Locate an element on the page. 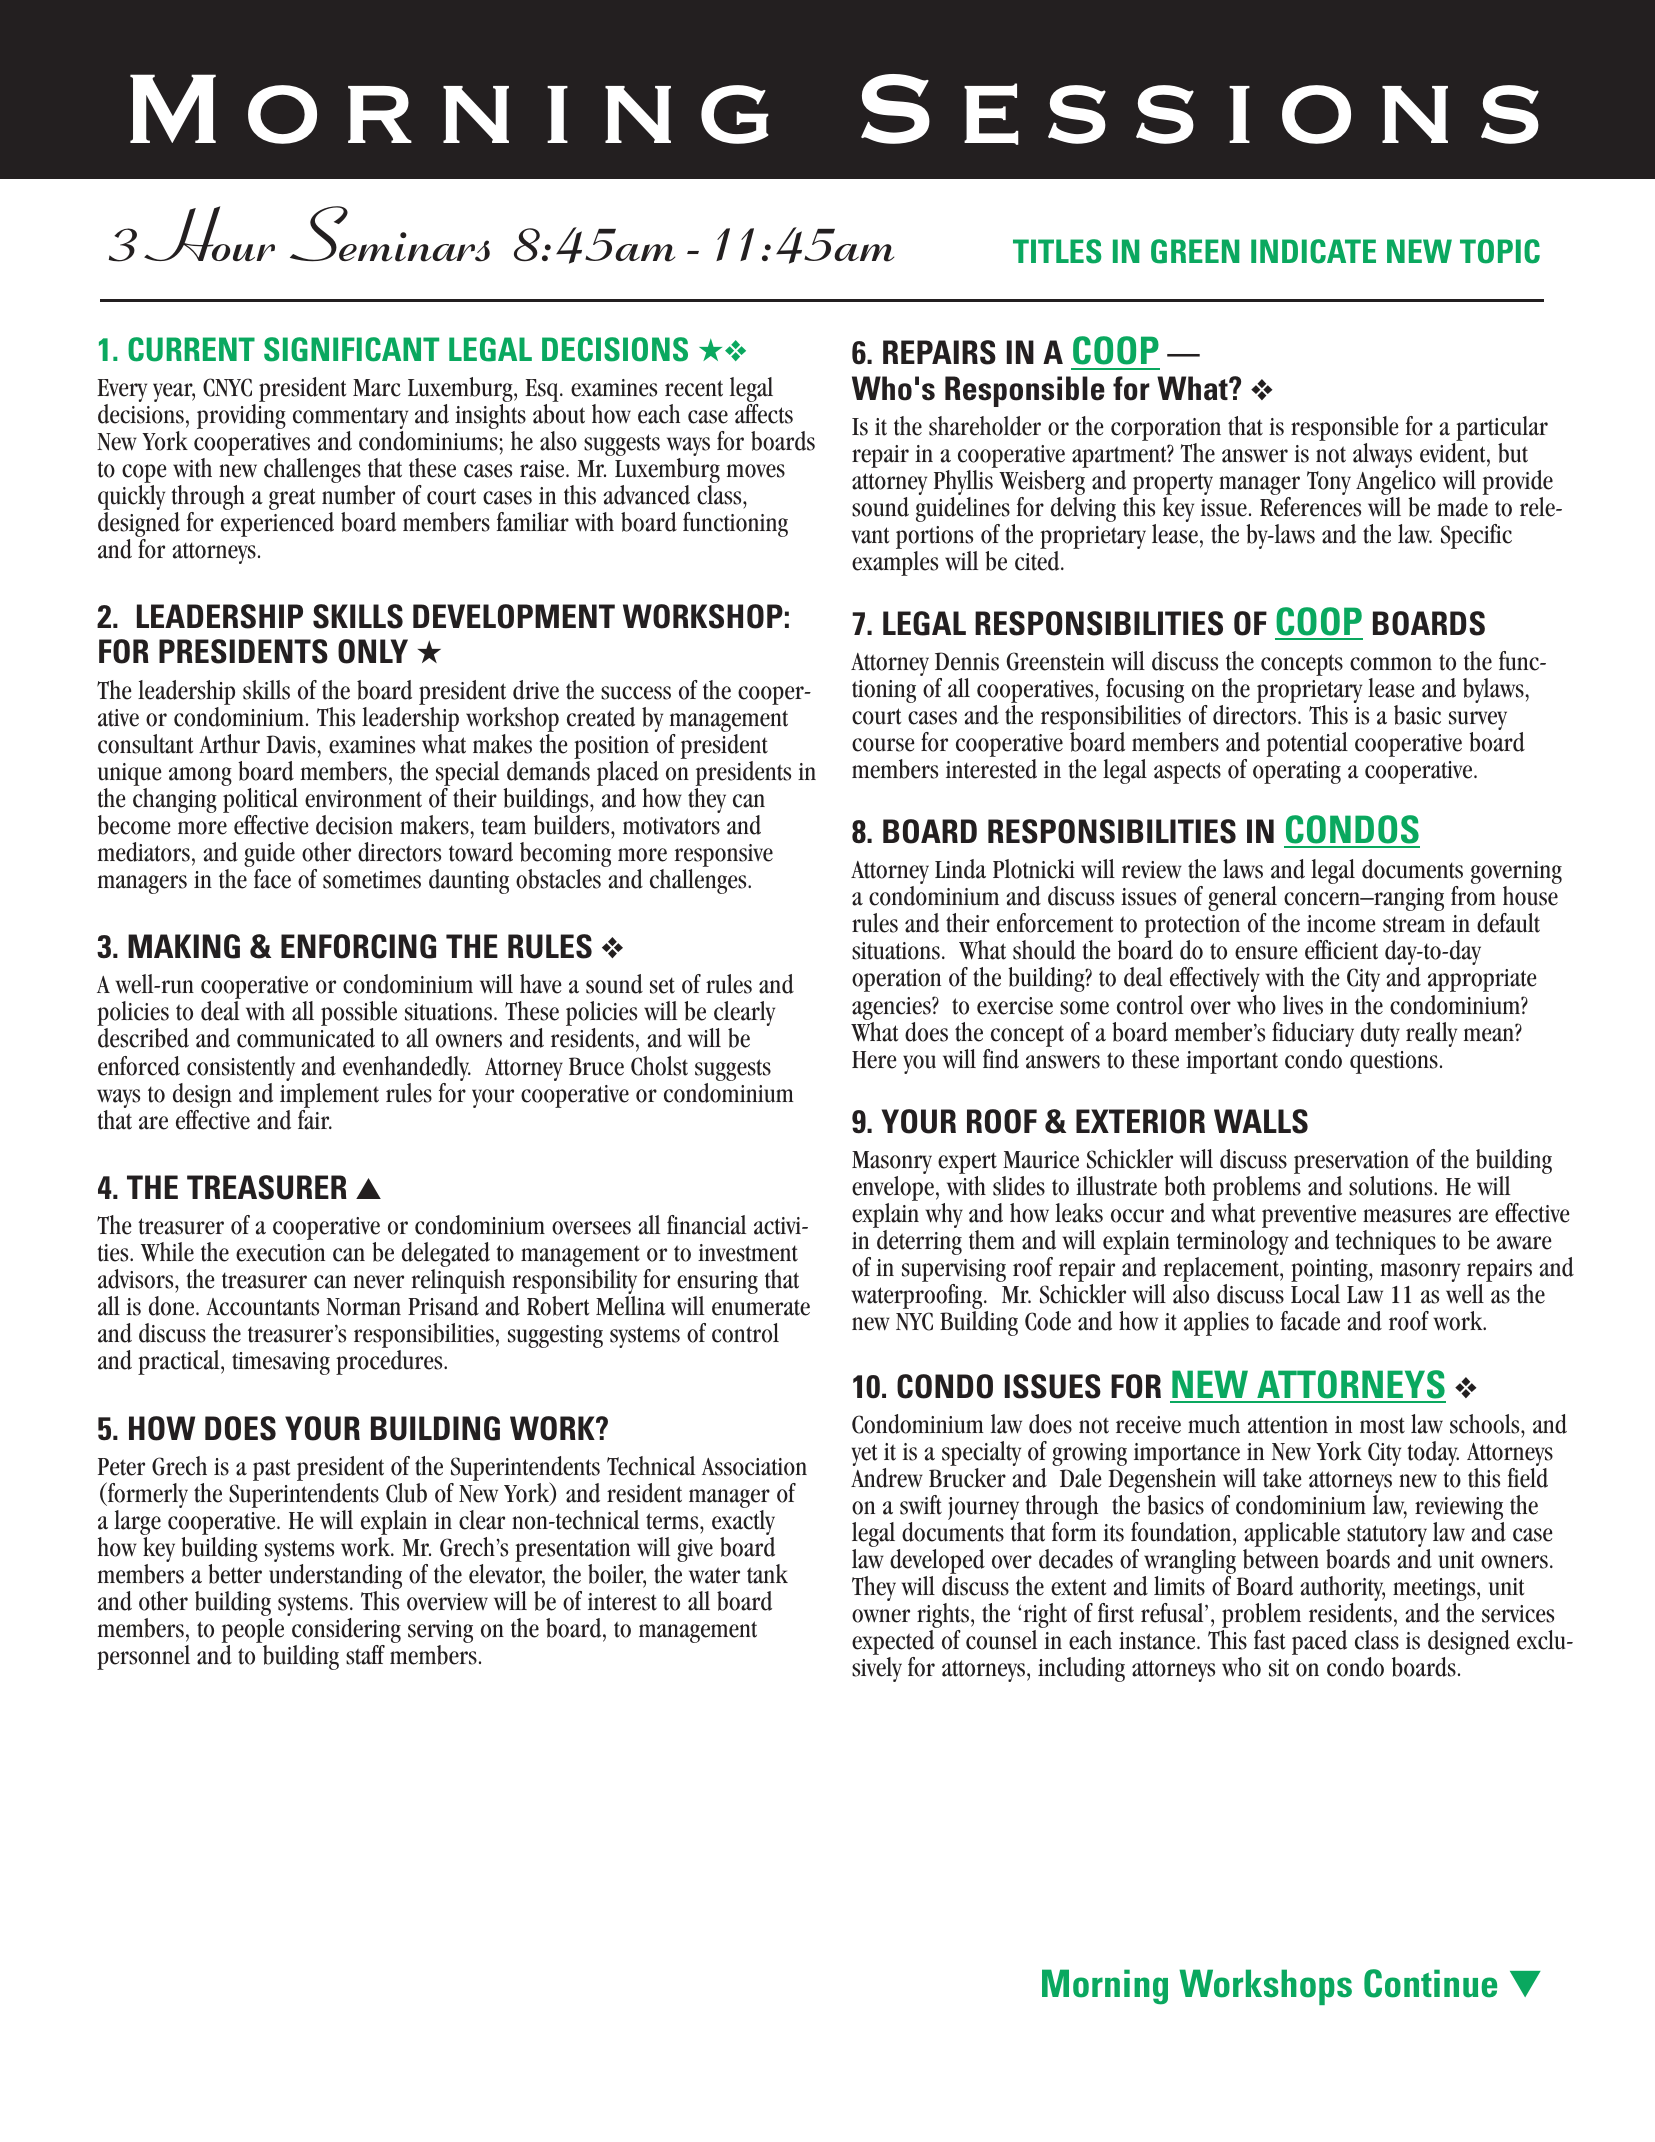 The image size is (1655, 2142). SIGNIFICANT is located at coordinates (351, 349).
